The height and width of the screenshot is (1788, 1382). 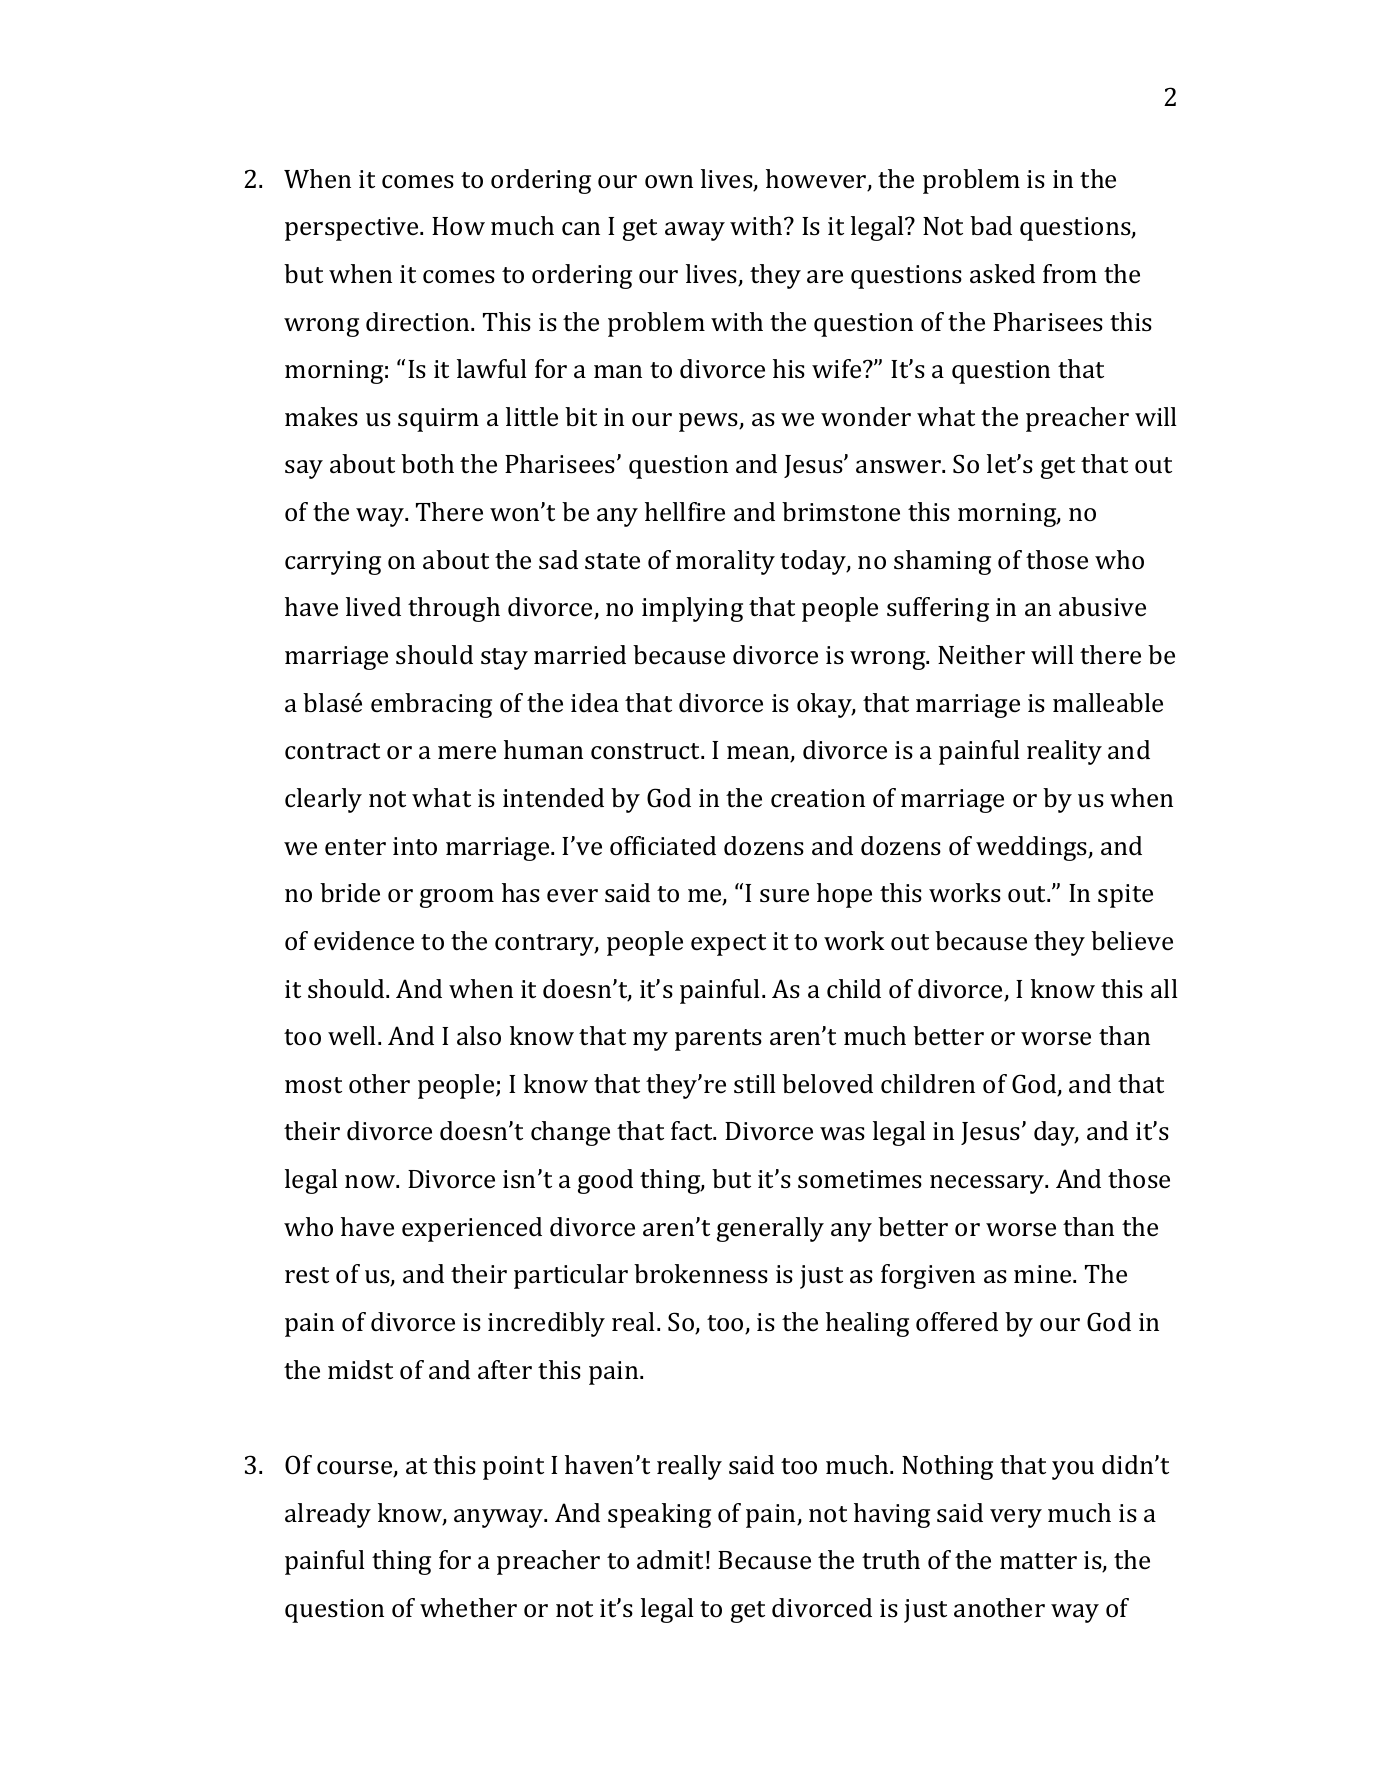 What do you see at coordinates (1038, 1561) in the screenshot?
I see `matter` at bounding box center [1038, 1561].
